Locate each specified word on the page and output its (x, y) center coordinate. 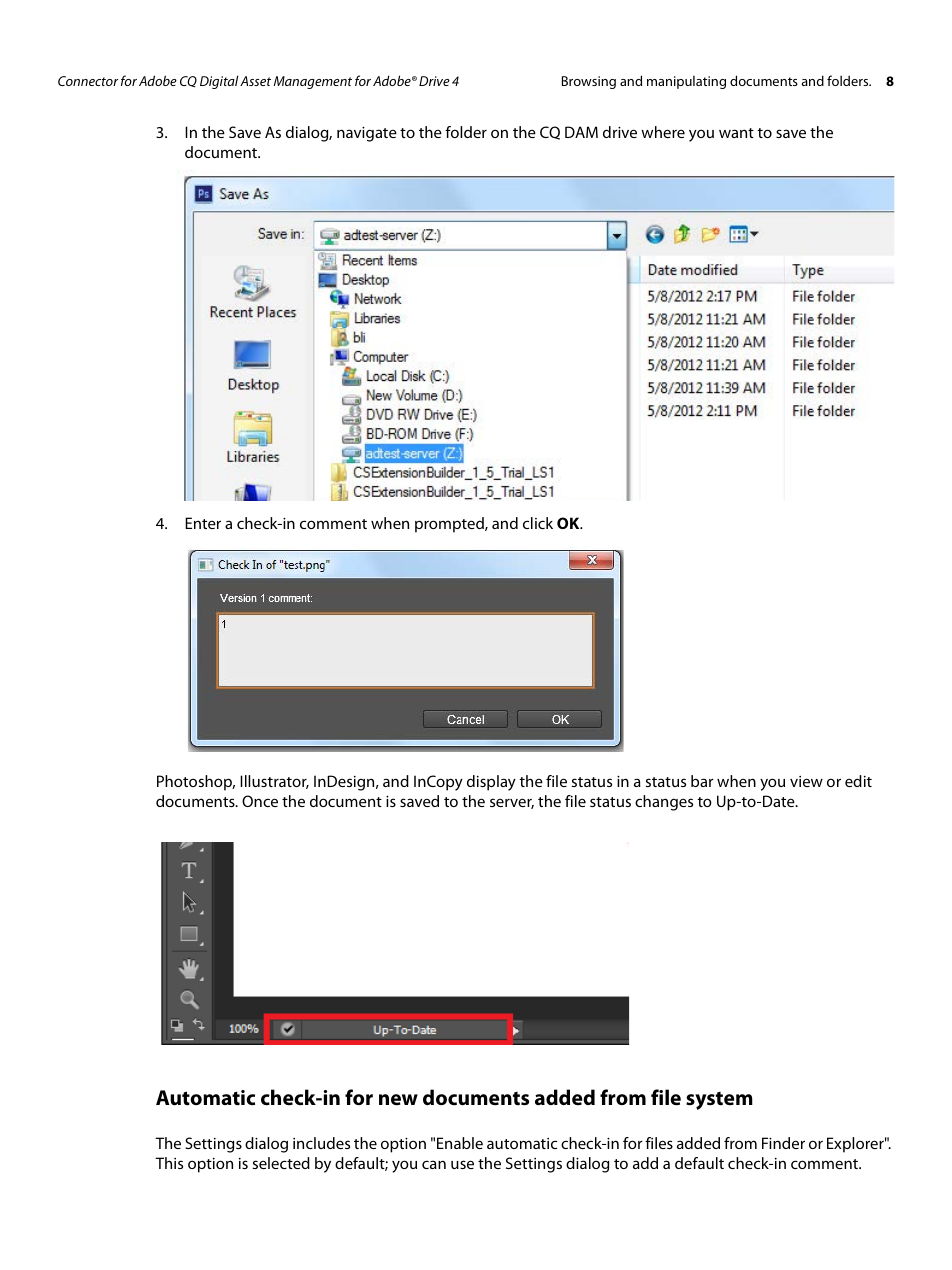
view (806, 781)
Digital (219, 82)
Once (260, 801)
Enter (203, 523)
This (169, 1163)
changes (664, 803)
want (736, 133)
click (538, 523)
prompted (450, 525)
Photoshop (196, 783)
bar (702, 781)
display (491, 783)
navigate (367, 134)
